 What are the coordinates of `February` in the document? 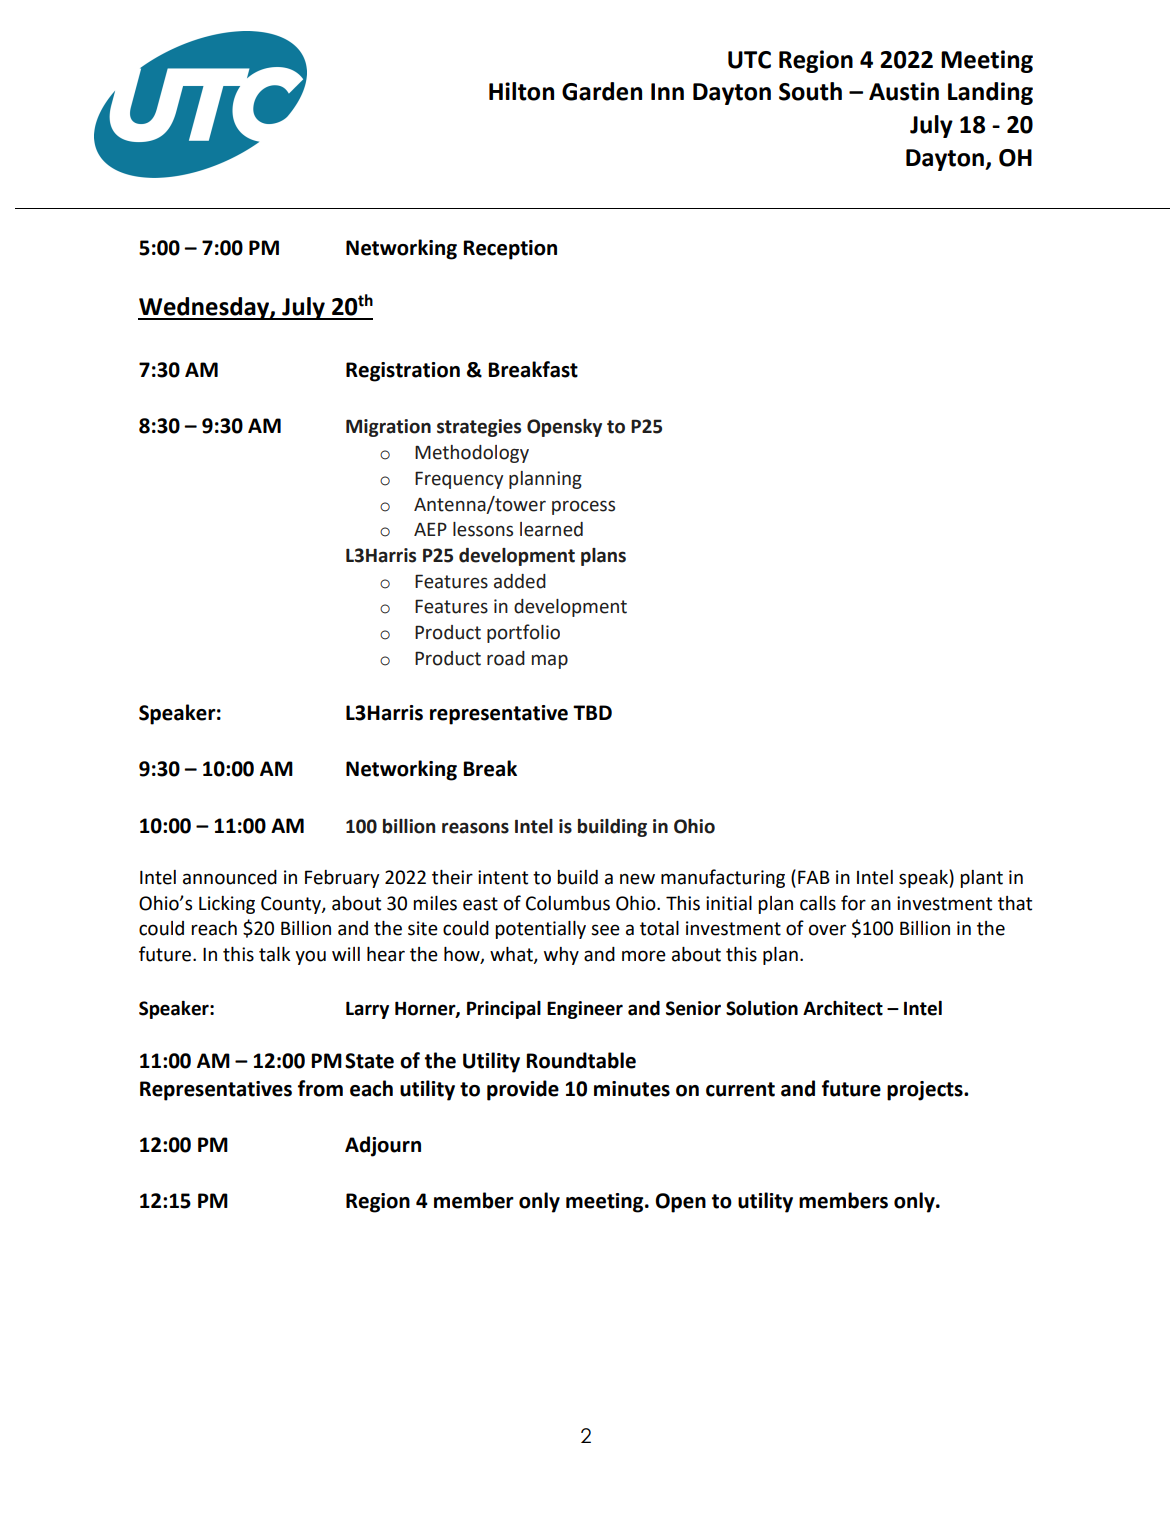 It's located at (342, 879).
